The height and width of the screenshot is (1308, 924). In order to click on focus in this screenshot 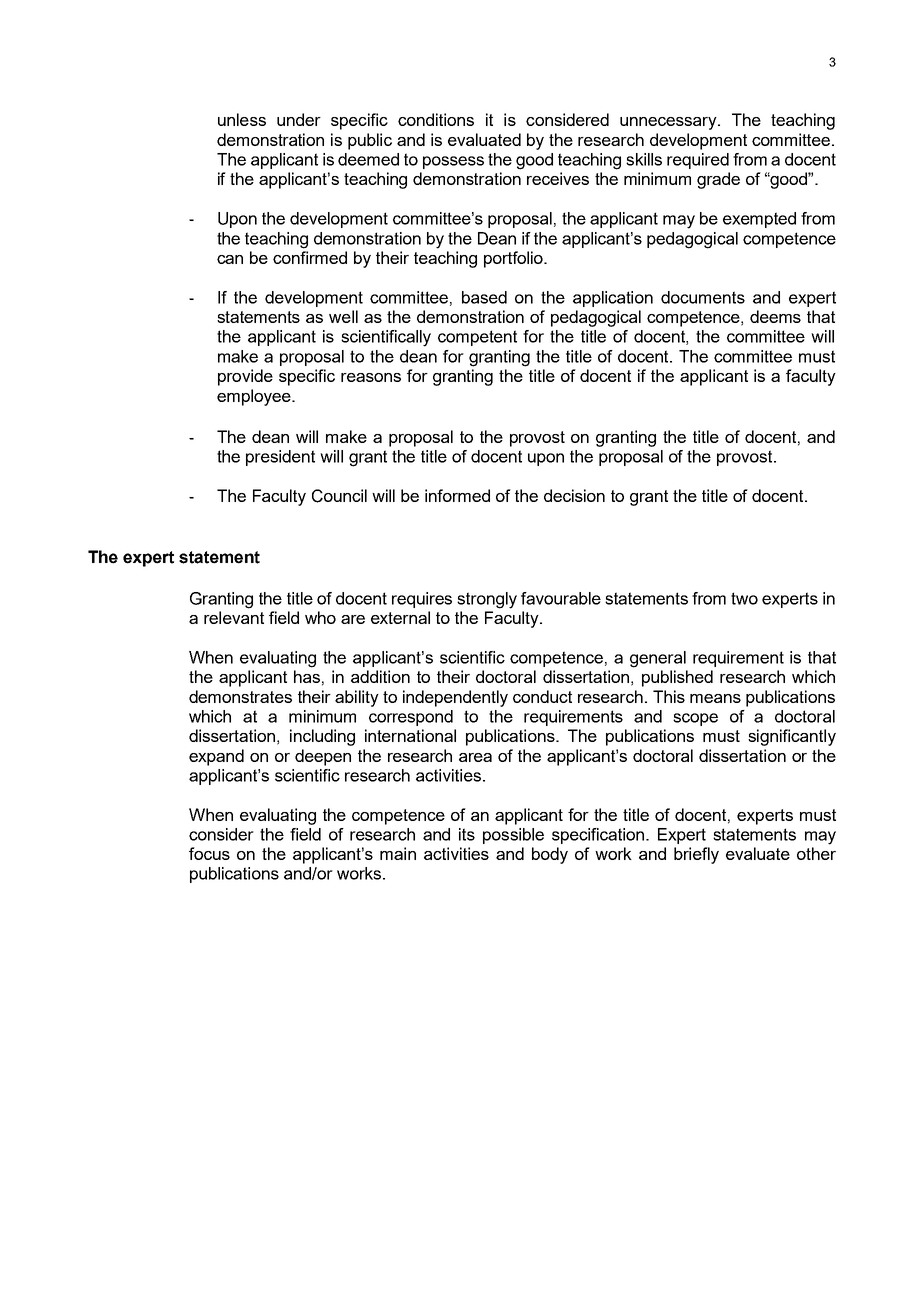, I will do `click(209, 853)`.
